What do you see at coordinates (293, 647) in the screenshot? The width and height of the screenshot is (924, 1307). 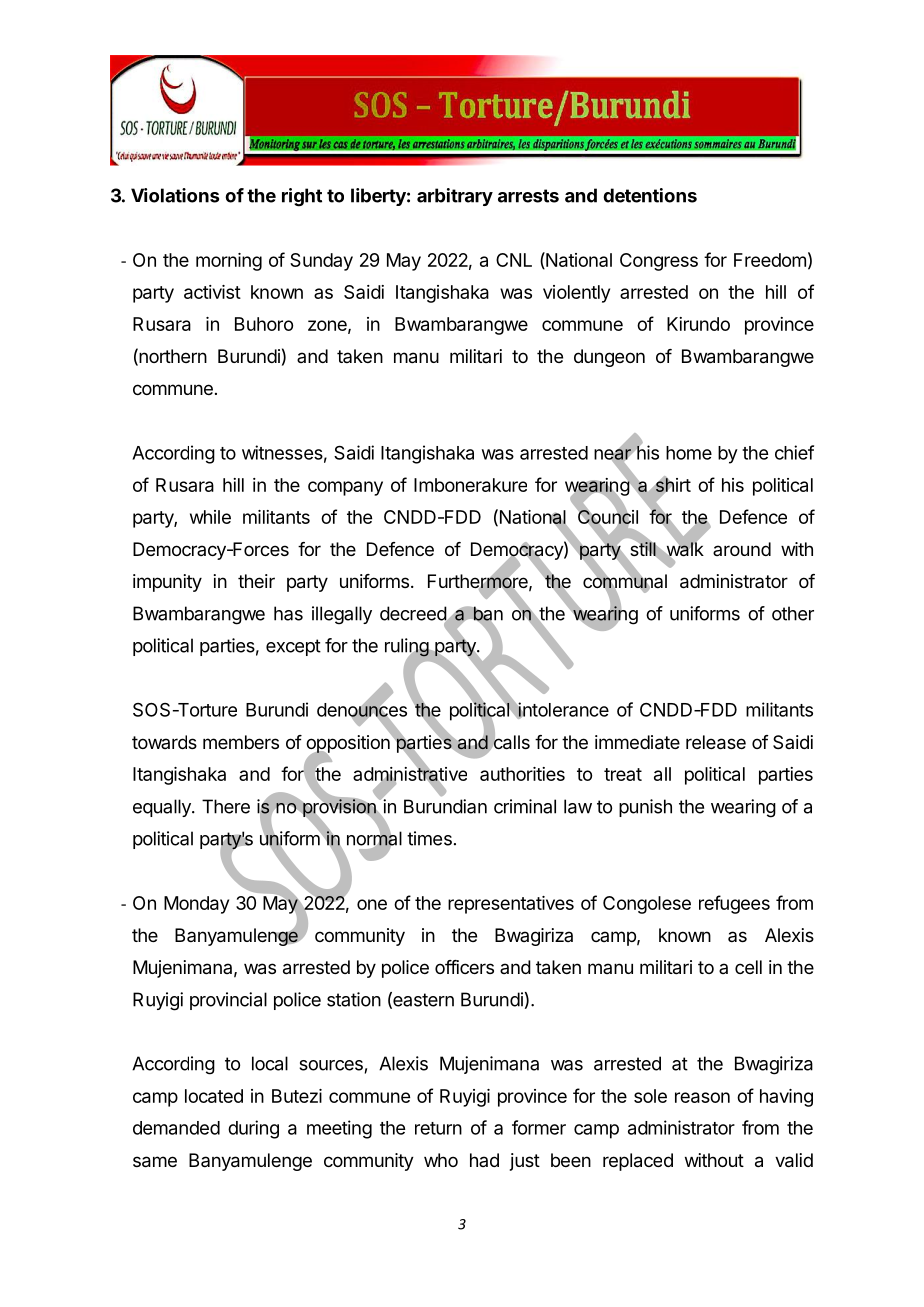 I see `except` at bounding box center [293, 647].
